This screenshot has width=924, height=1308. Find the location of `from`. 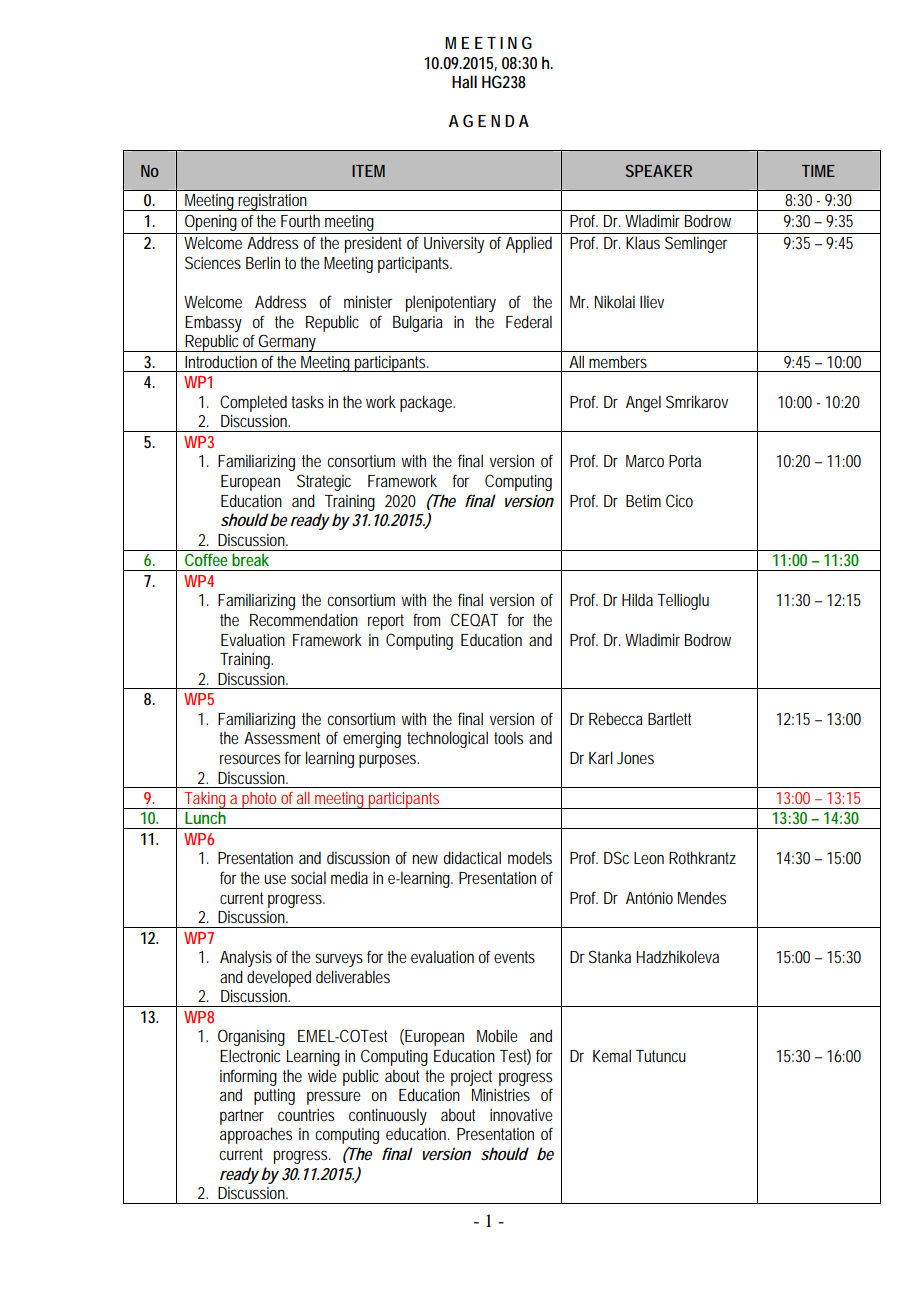

from is located at coordinates (426, 619).
